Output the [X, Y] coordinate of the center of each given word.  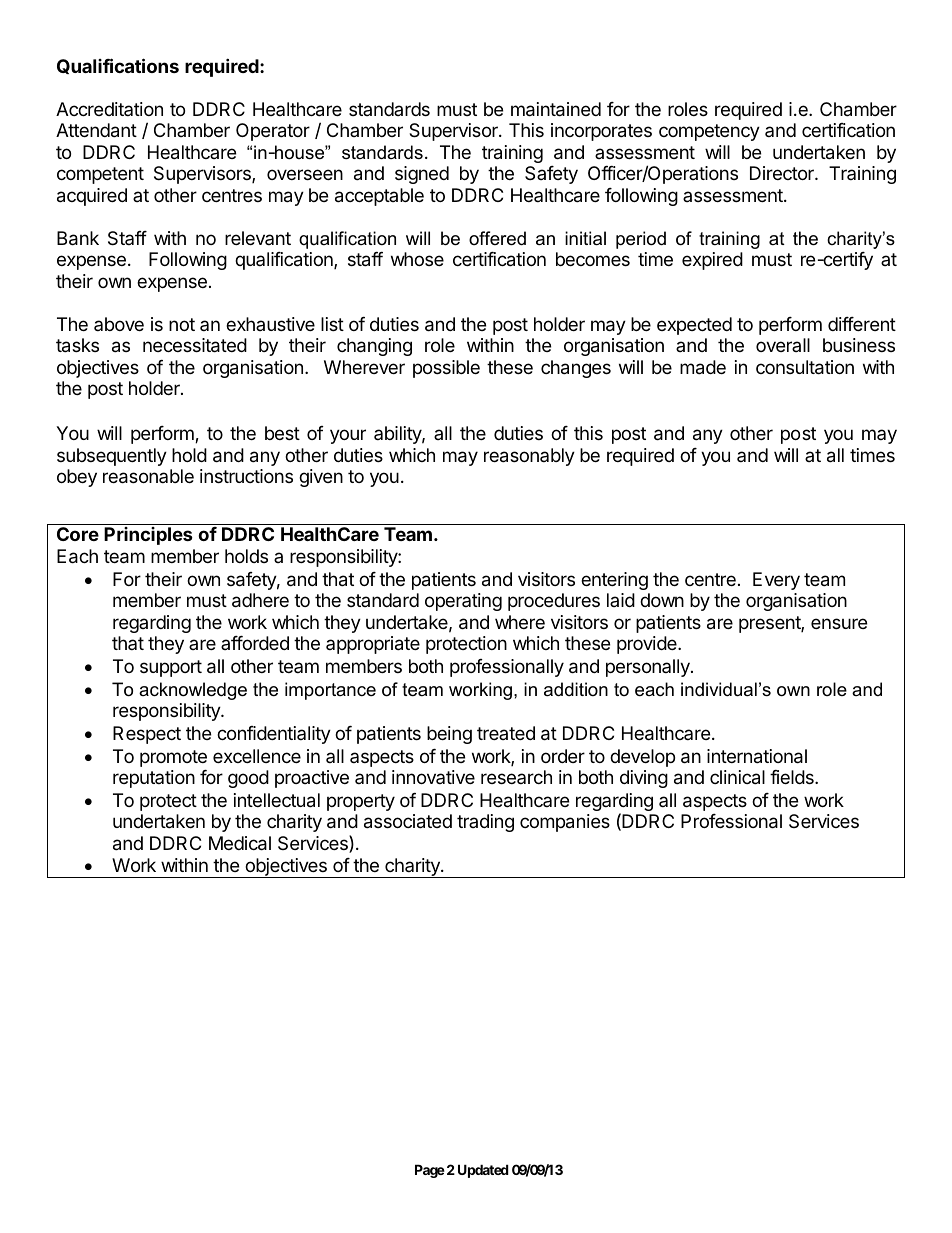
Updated [483, 1171]
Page [430, 1171]
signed [422, 175]
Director [783, 173]
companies [565, 823]
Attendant [96, 130]
